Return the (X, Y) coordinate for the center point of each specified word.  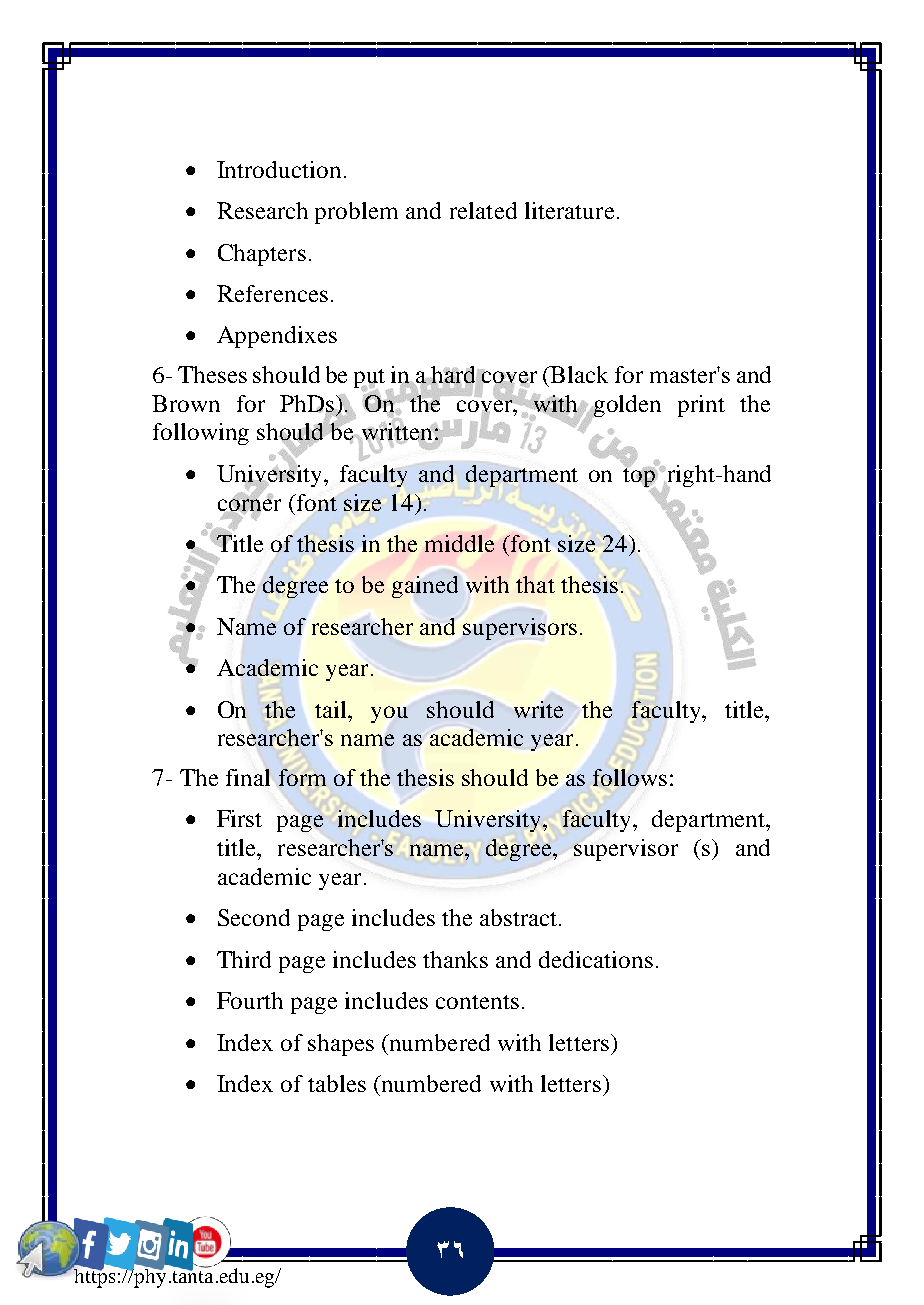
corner (249, 504)
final (248, 777)
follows (630, 777)
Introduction (279, 169)
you (389, 714)
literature (569, 210)
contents (477, 1002)
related (483, 210)
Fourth (250, 1000)
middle (459, 543)
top (640, 477)
